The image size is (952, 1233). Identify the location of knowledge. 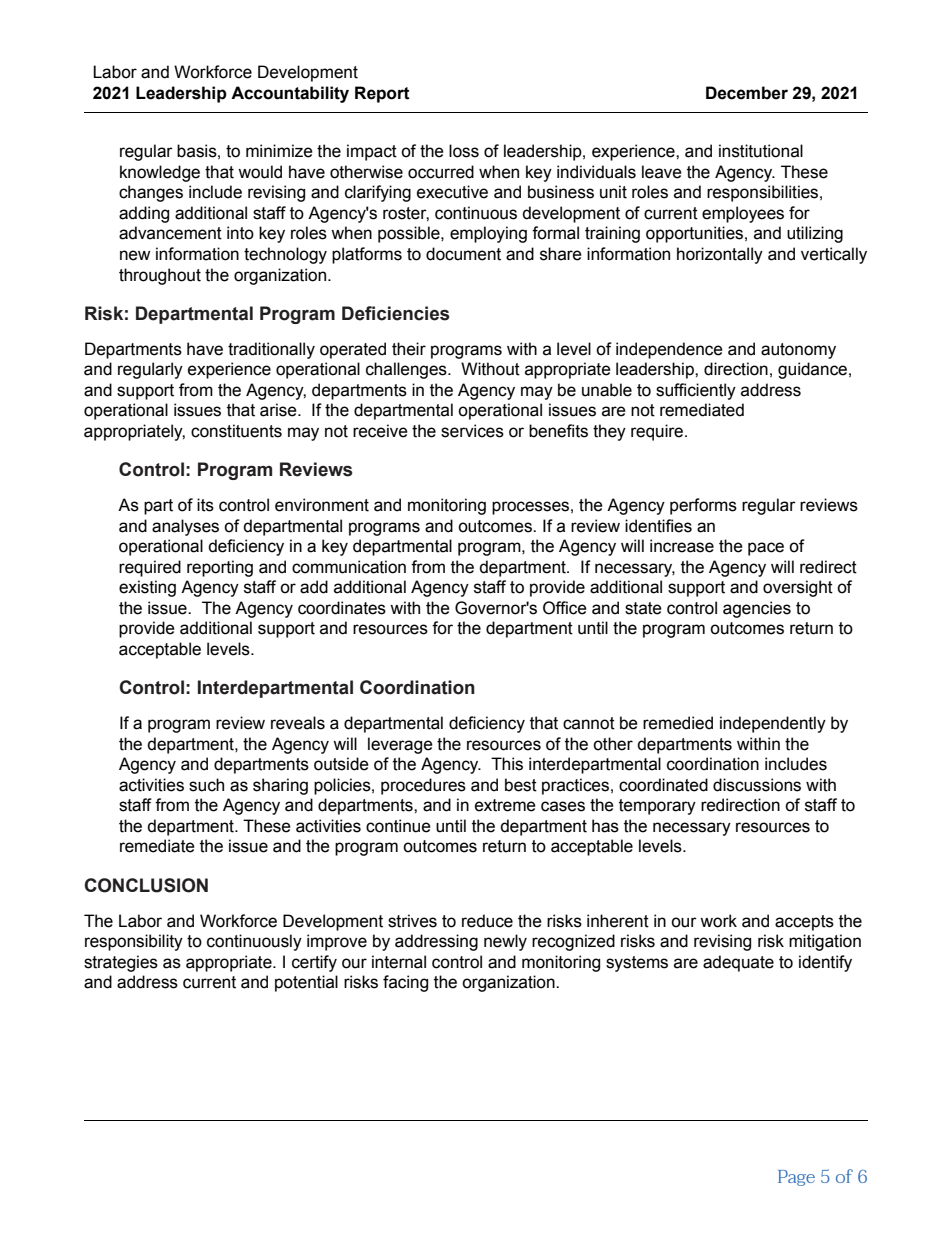
(160, 173).
